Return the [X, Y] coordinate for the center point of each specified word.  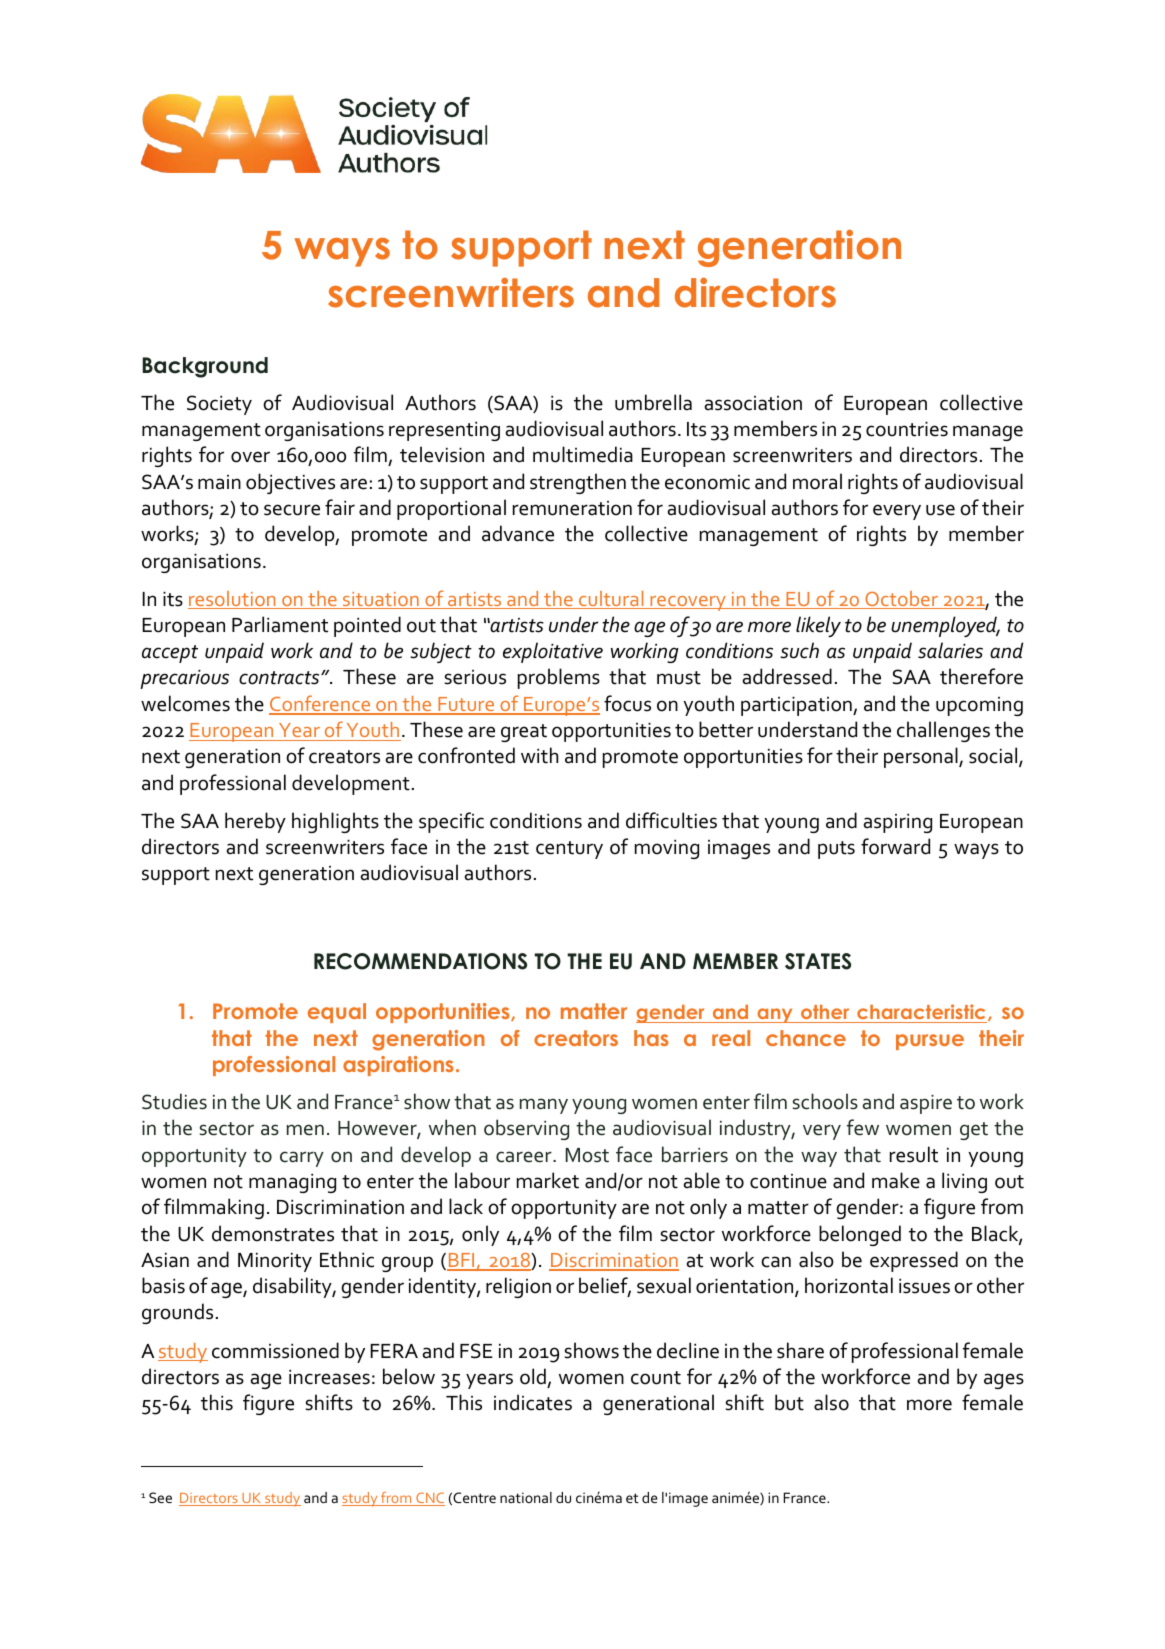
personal [922, 757]
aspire [926, 1104]
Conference [321, 704]
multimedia [583, 454]
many [544, 1106]
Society [219, 405]
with [539, 755]
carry [302, 1159]
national [526, 1497]
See [160, 1497]
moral [817, 481]
